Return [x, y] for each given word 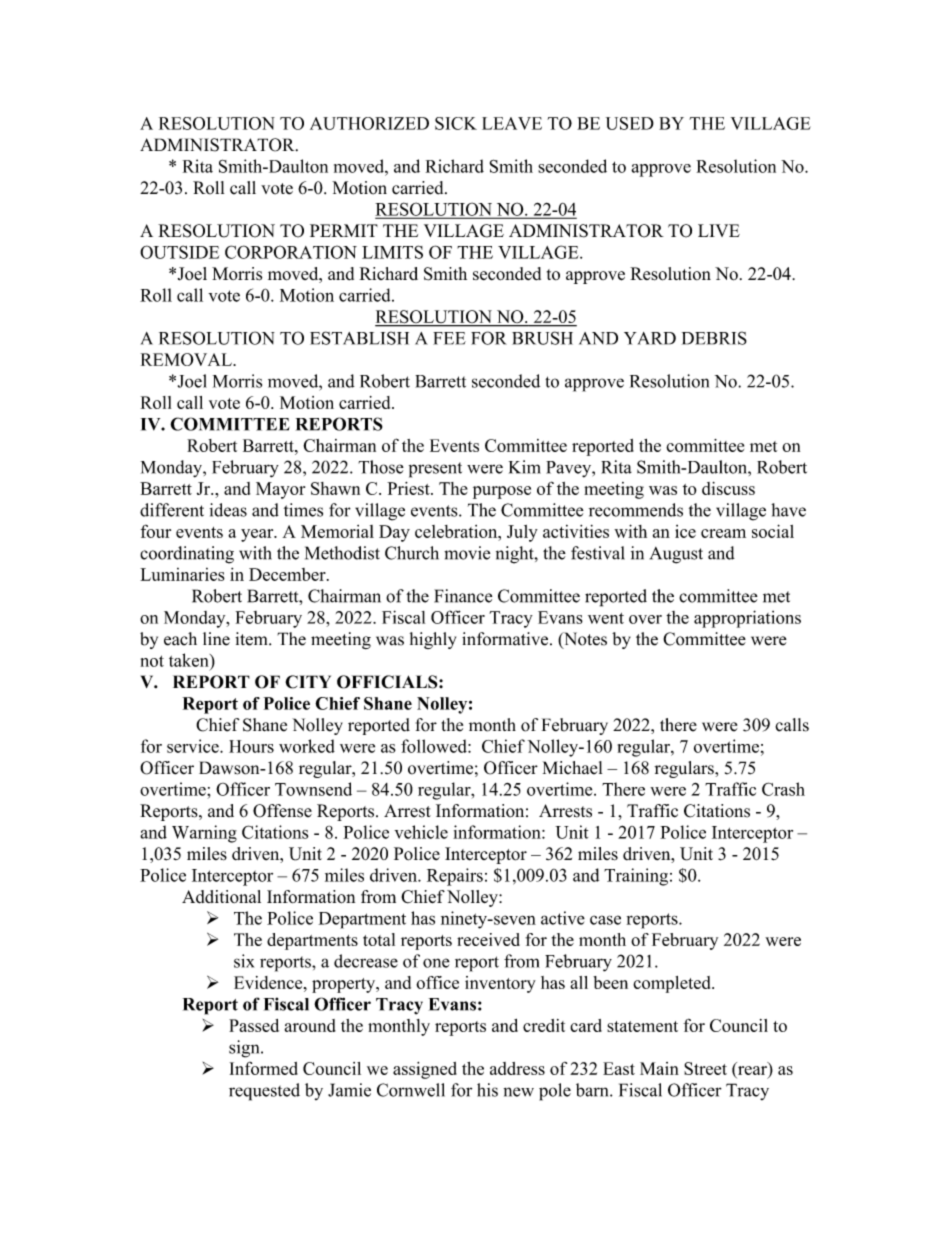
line [216, 639]
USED [630, 123]
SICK [456, 123]
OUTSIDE [179, 252]
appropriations [747, 619]
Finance [463, 596]
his [487, 1090]
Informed [264, 1068]
